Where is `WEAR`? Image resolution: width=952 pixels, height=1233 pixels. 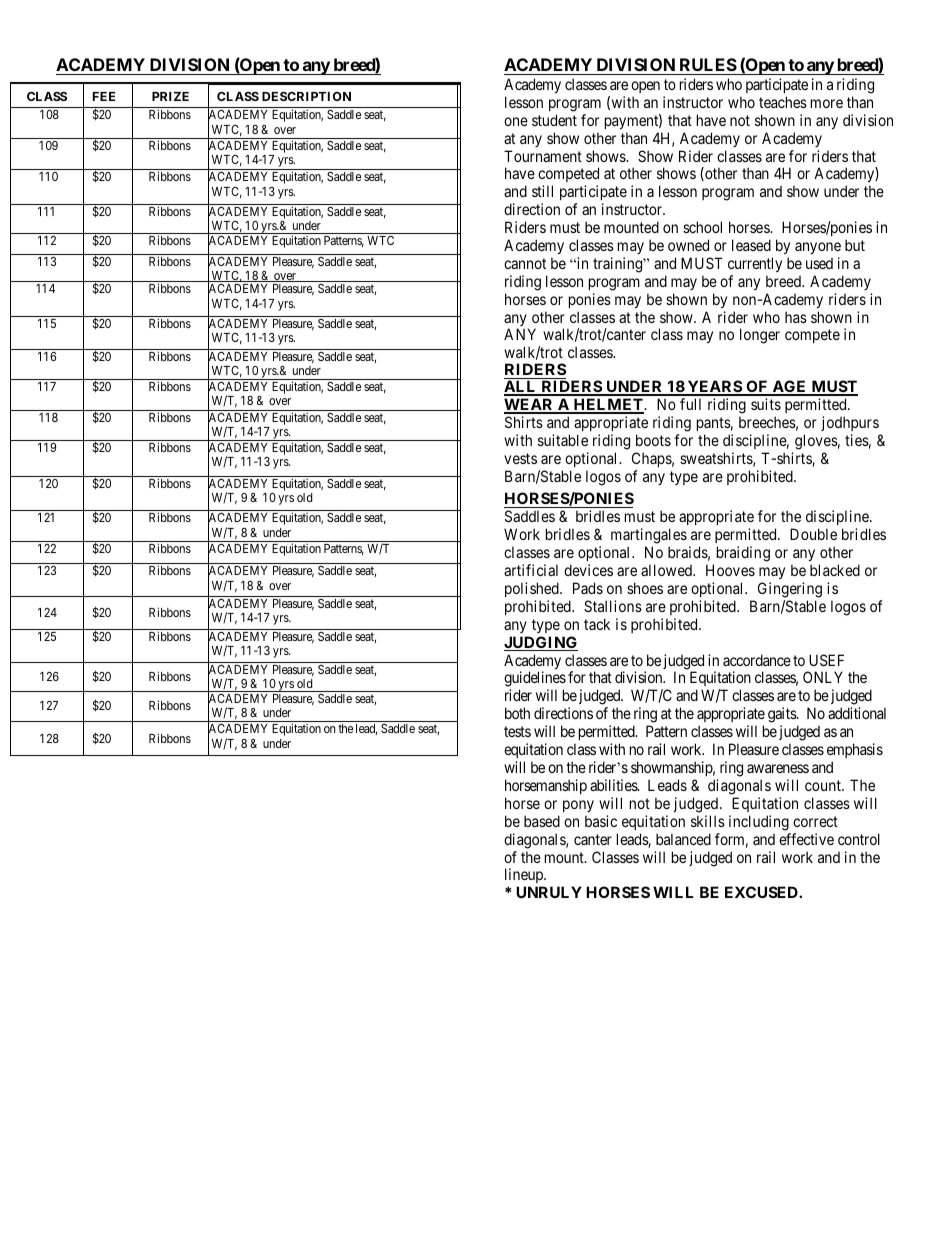 WEAR is located at coordinates (530, 405).
